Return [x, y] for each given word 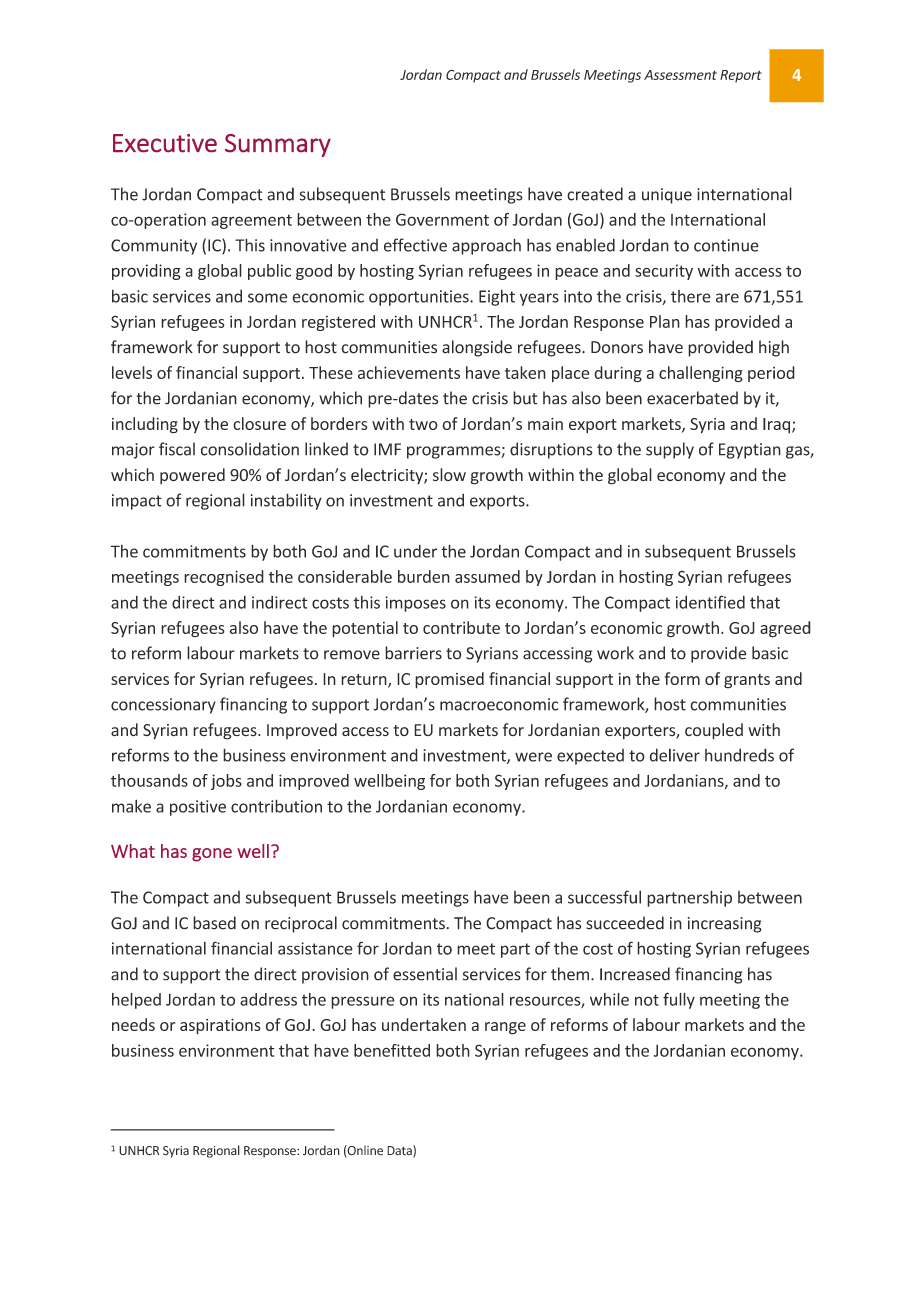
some [268, 298]
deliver [675, 755]
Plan [665, 321]
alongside [477, 348]
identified [710, 602]
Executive [165, 143]
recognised [224, 578]
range [505, 1028]
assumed [487, 576]
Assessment [680, 75]
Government [442, 219]
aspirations [220, 1026]
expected [590, 757]
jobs [226, 782]
